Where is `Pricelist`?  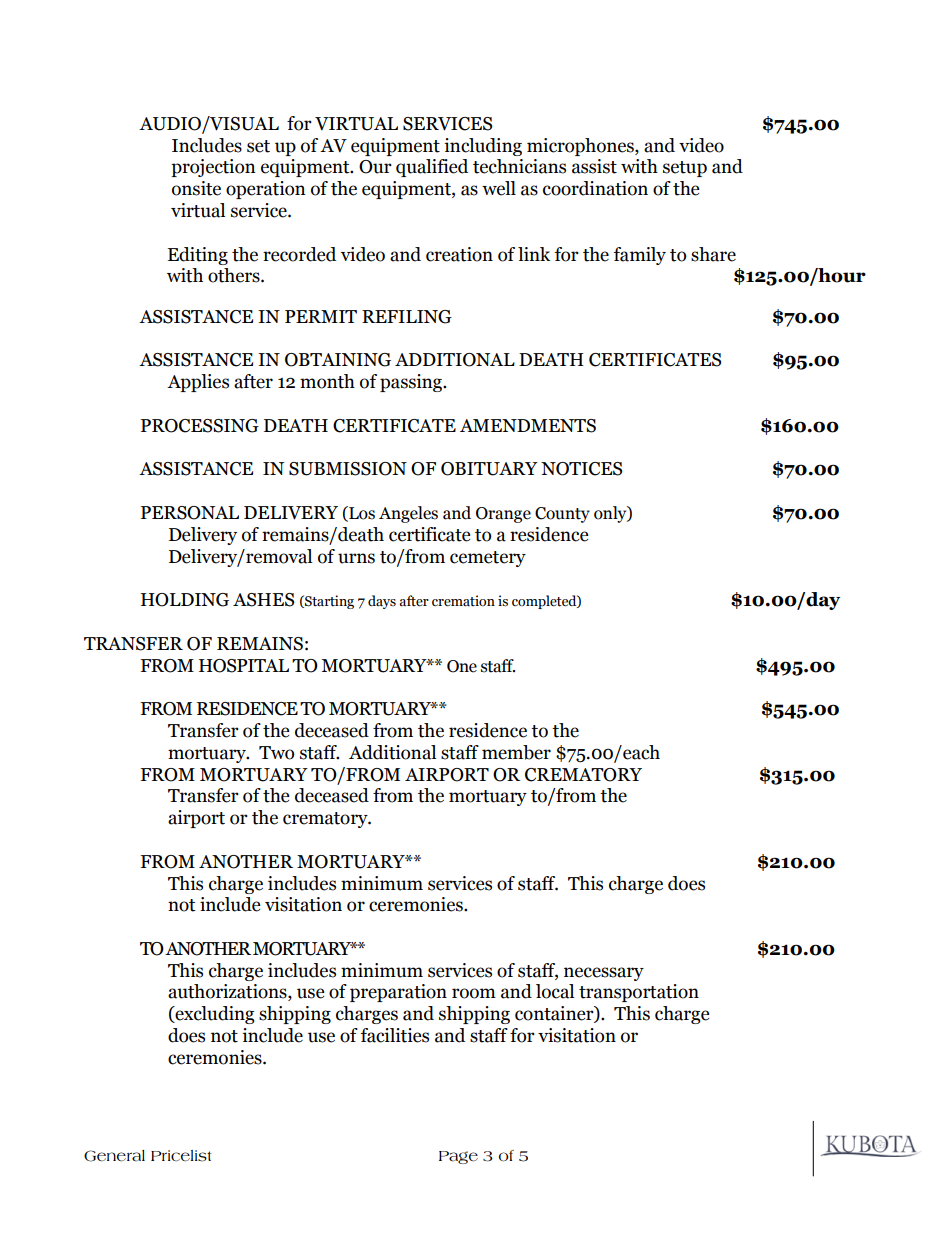
Pricelist is located at coordinates (181, 1156).
